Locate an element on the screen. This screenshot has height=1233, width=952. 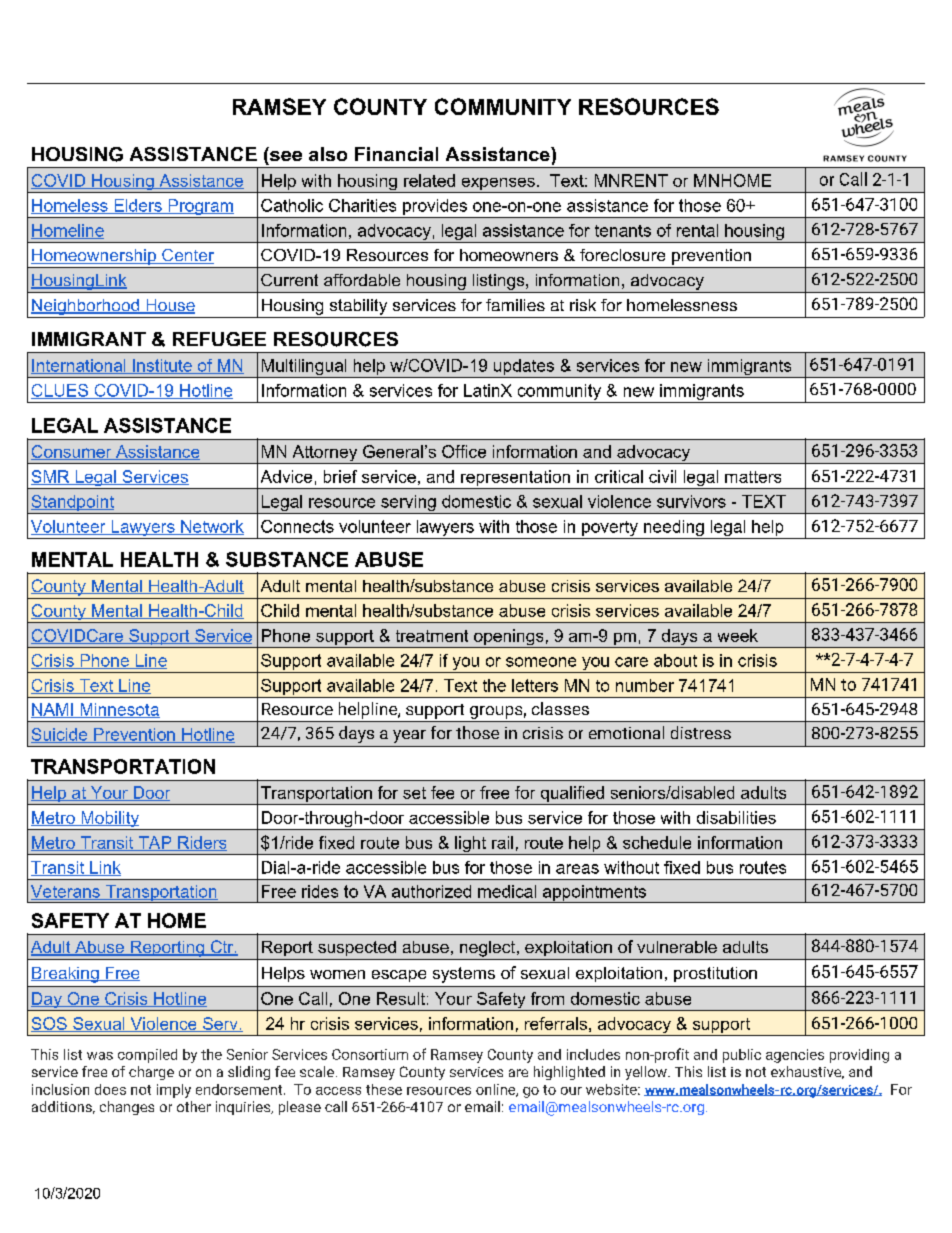
rental is located at coordinates (697, 230).
